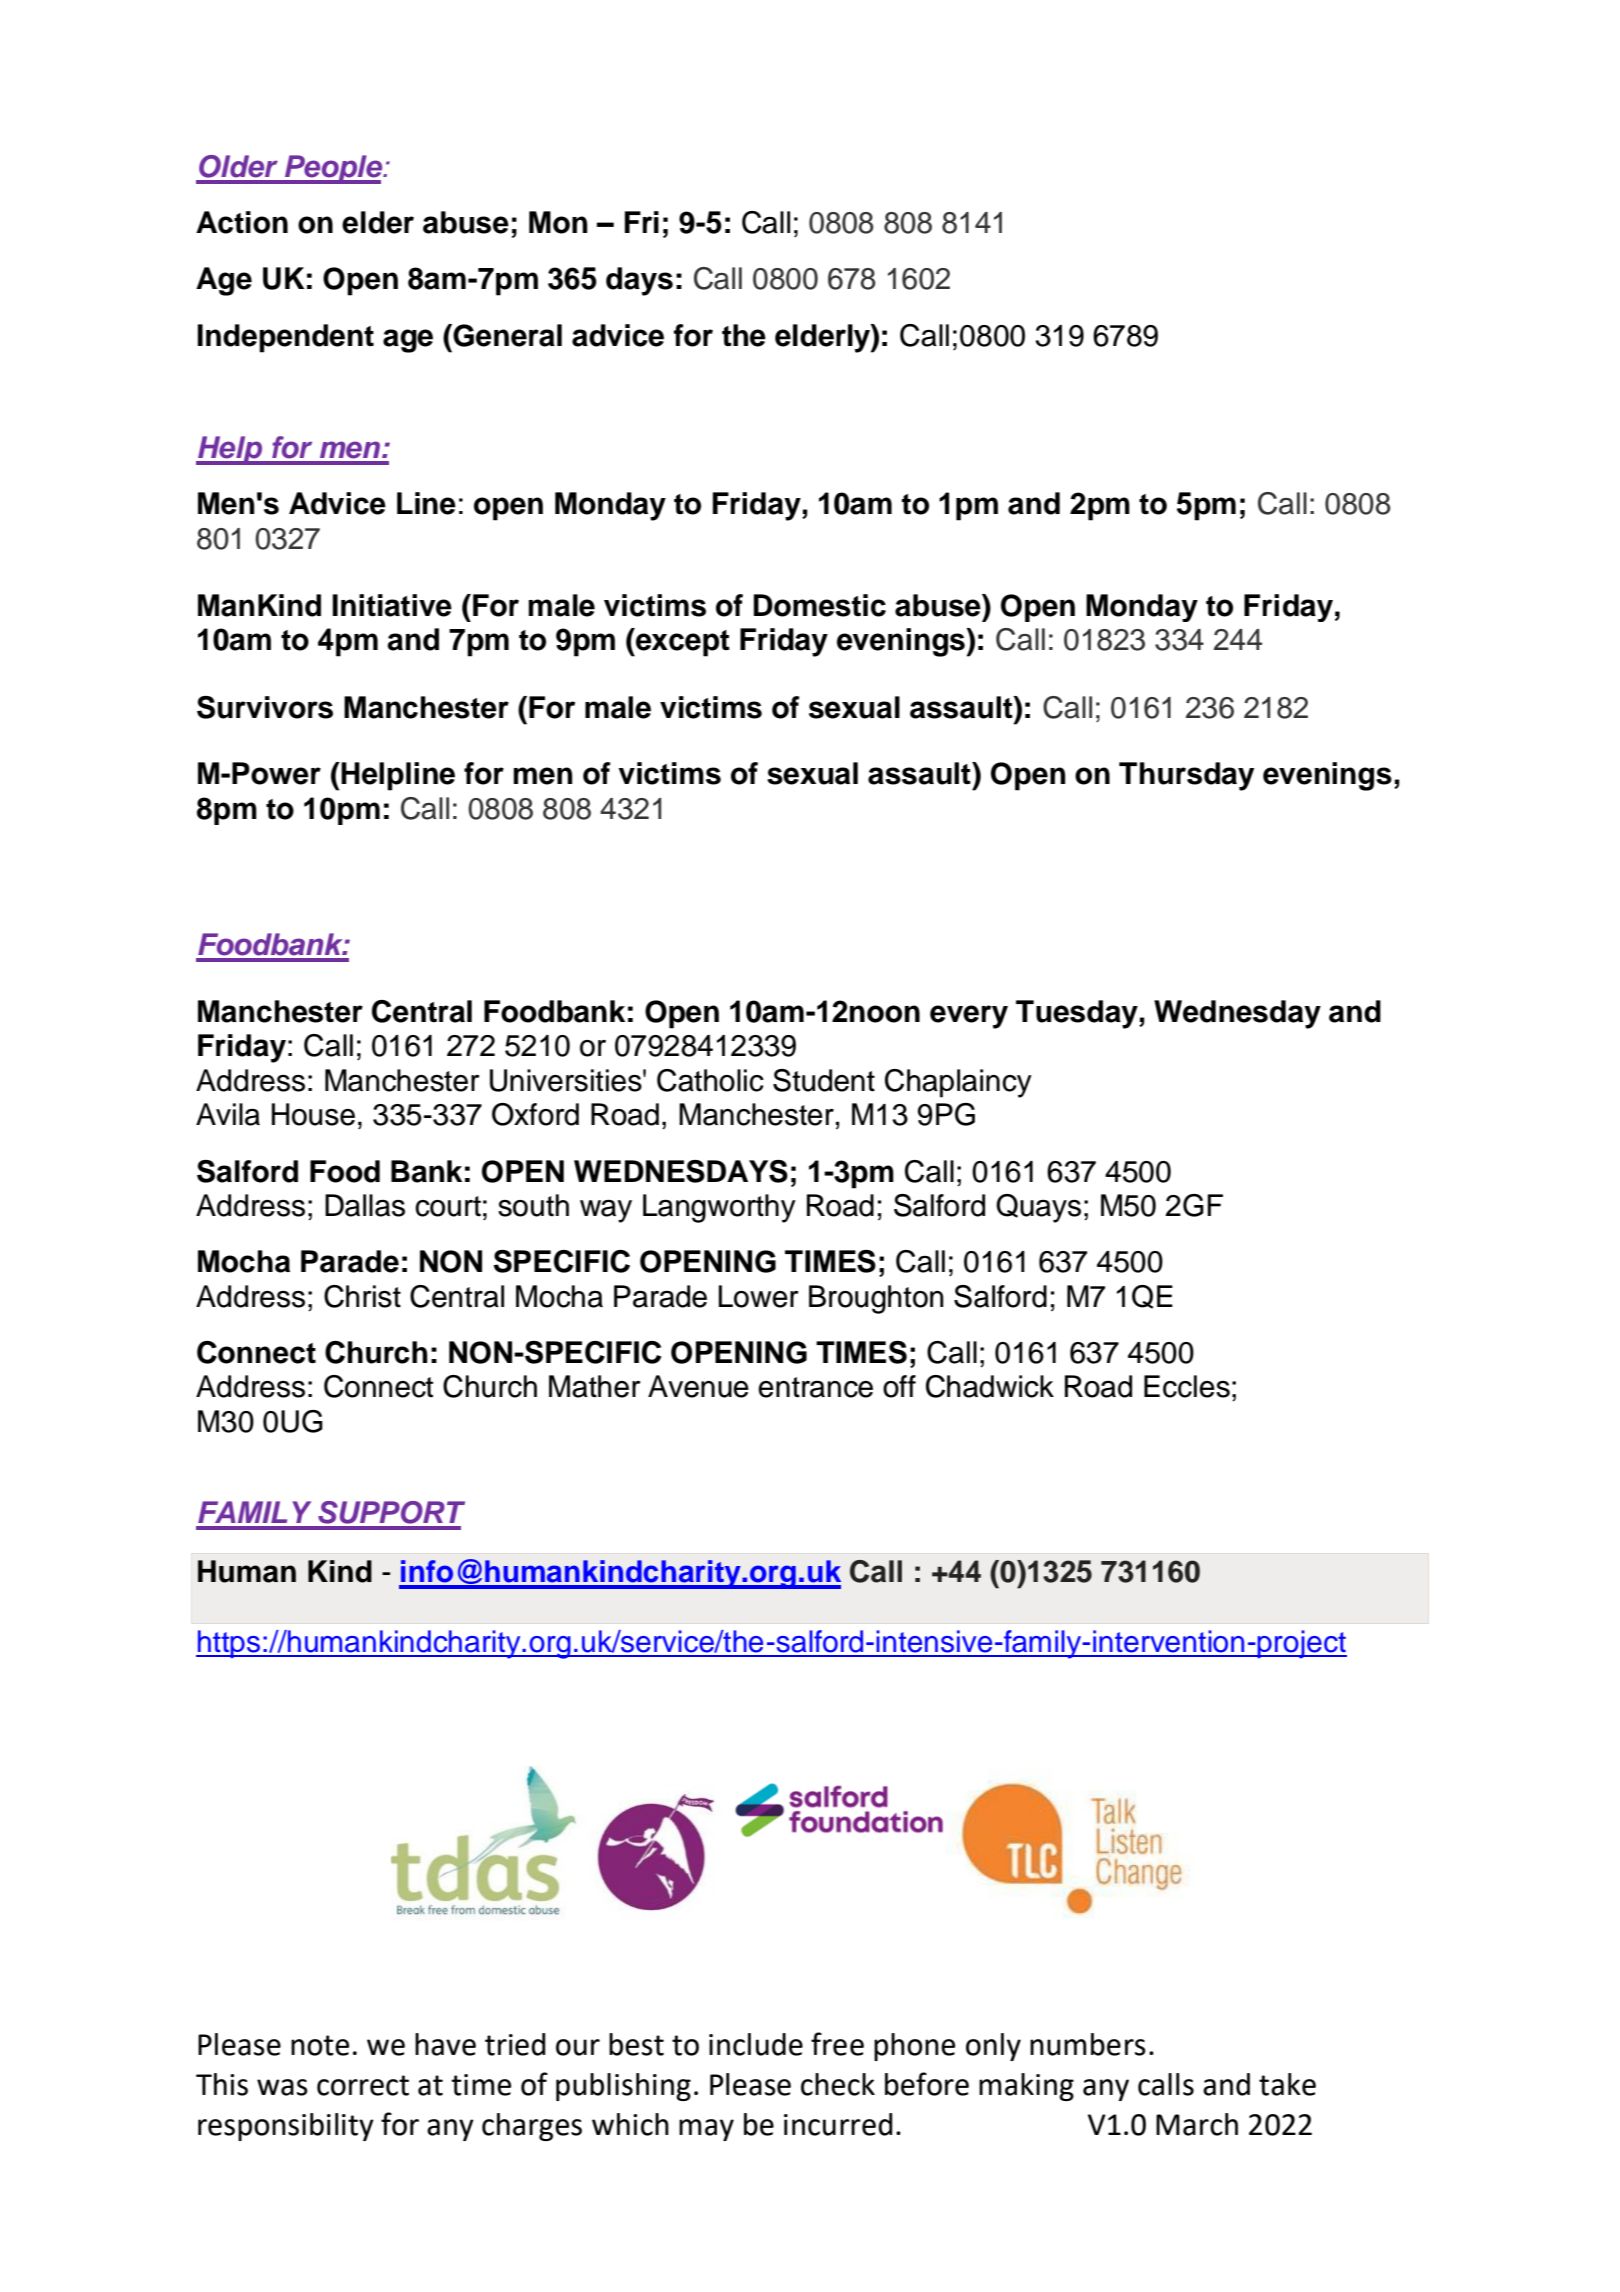 The image size is (1620, 2292). Describe the element at coordinates (334, 169) in the page. I see `People` at that location.
